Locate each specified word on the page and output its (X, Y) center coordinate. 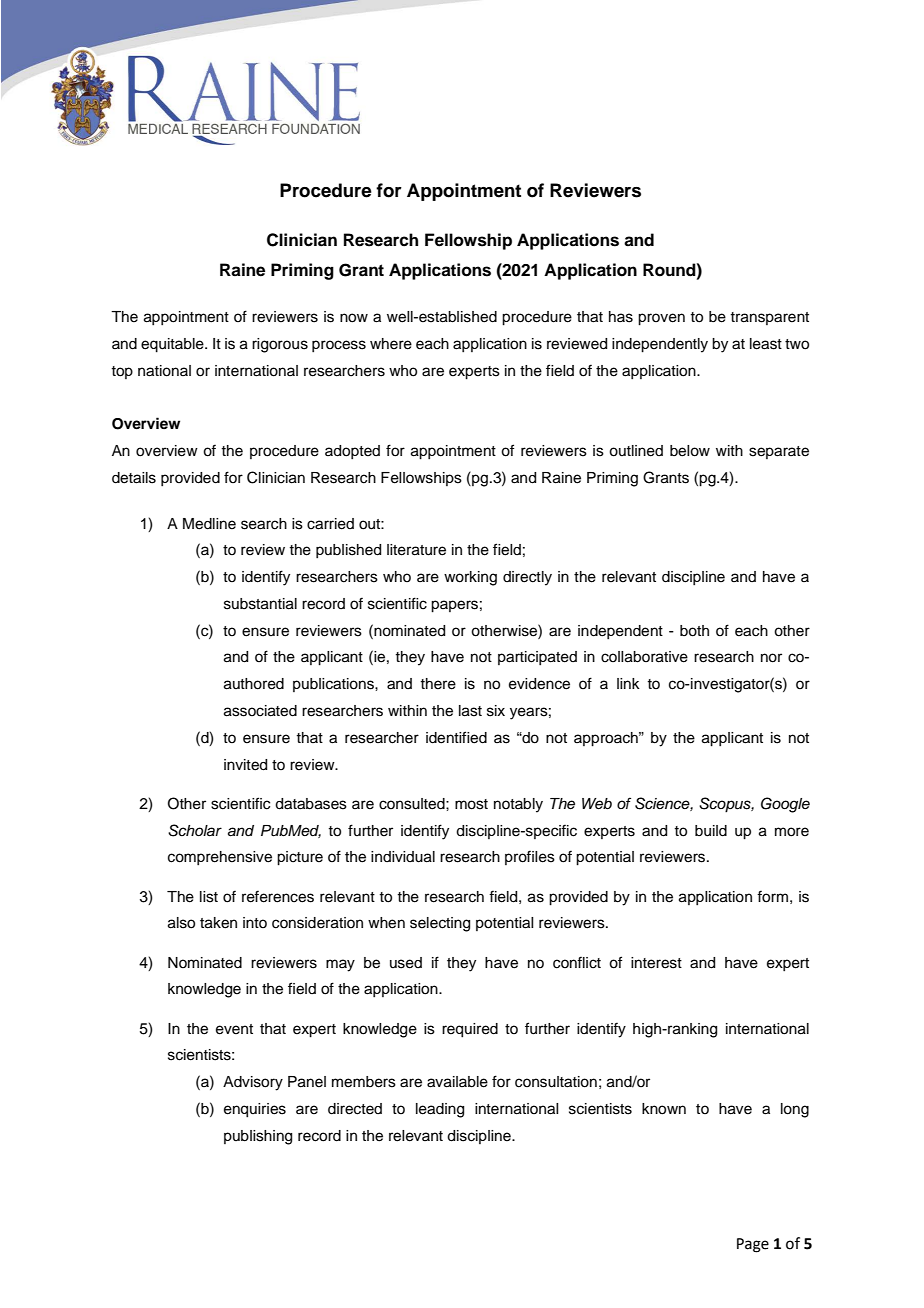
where (391, 344)
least (766, 344)
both (694, 631)
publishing (258, 1137)
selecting (440, 924)
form (772, 896)
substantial (260, 604)
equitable (173, 345)
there (438, 684)
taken (218, 923)
